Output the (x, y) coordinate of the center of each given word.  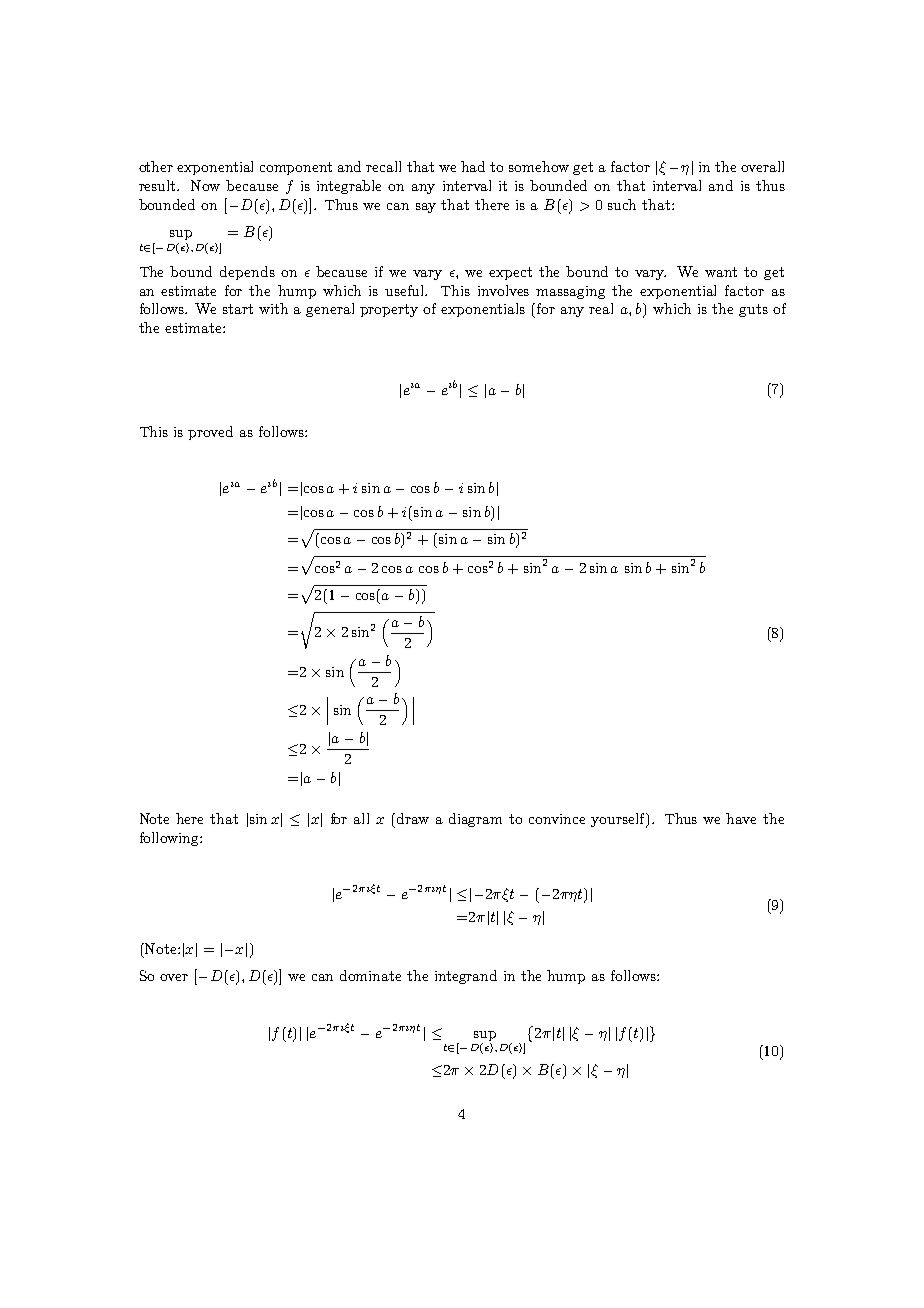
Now (205, 185)
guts (753, 310)
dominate (370, 975)
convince (557, 819)
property (389, 310)
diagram (475, 820)
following (170, 839)
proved (210, 433)
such (622, 204)
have (741, 818)
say (426, 208)
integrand (466, 977)
